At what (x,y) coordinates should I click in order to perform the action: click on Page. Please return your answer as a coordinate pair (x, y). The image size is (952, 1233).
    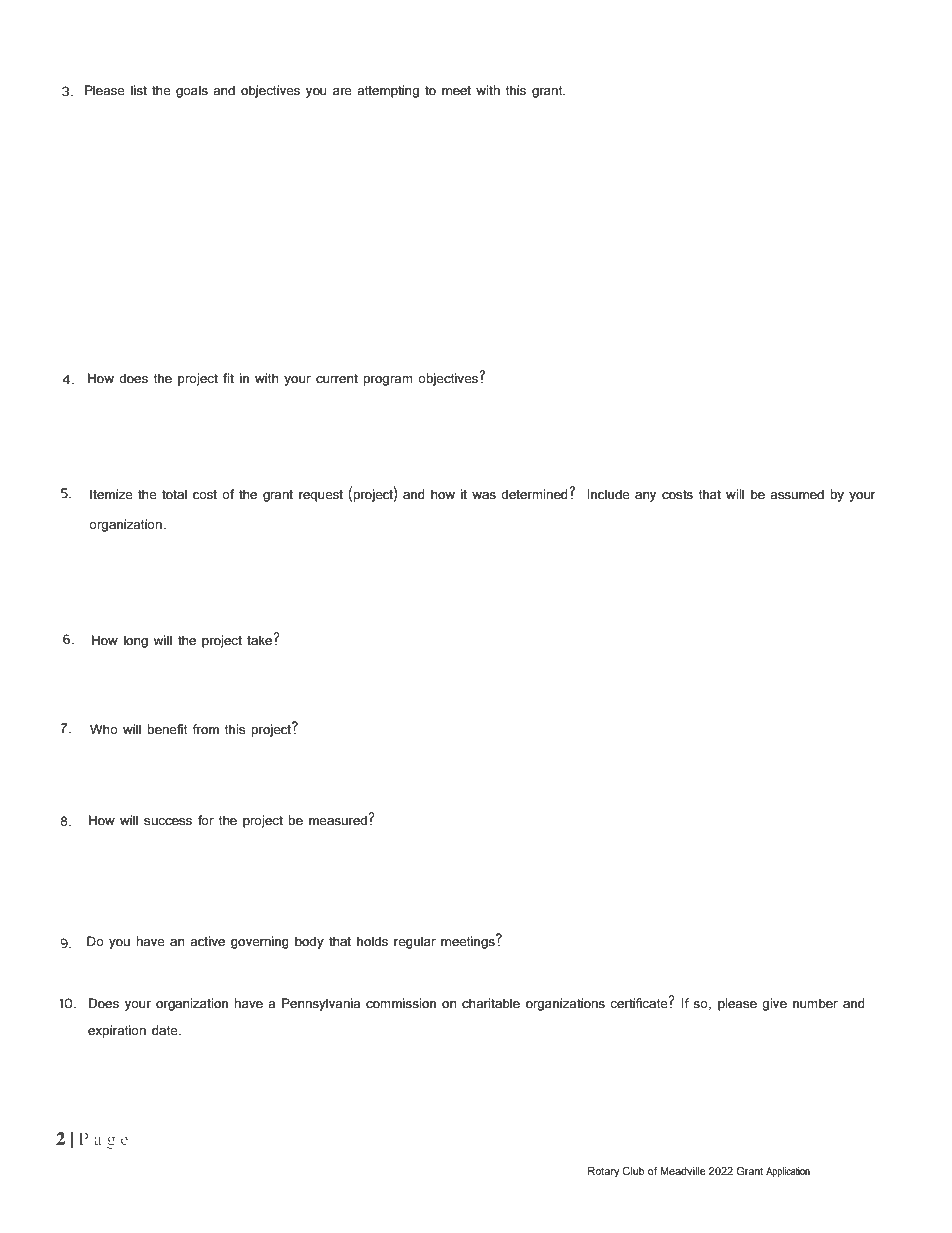
    Looking at the image, I should click on (103, 1140).
